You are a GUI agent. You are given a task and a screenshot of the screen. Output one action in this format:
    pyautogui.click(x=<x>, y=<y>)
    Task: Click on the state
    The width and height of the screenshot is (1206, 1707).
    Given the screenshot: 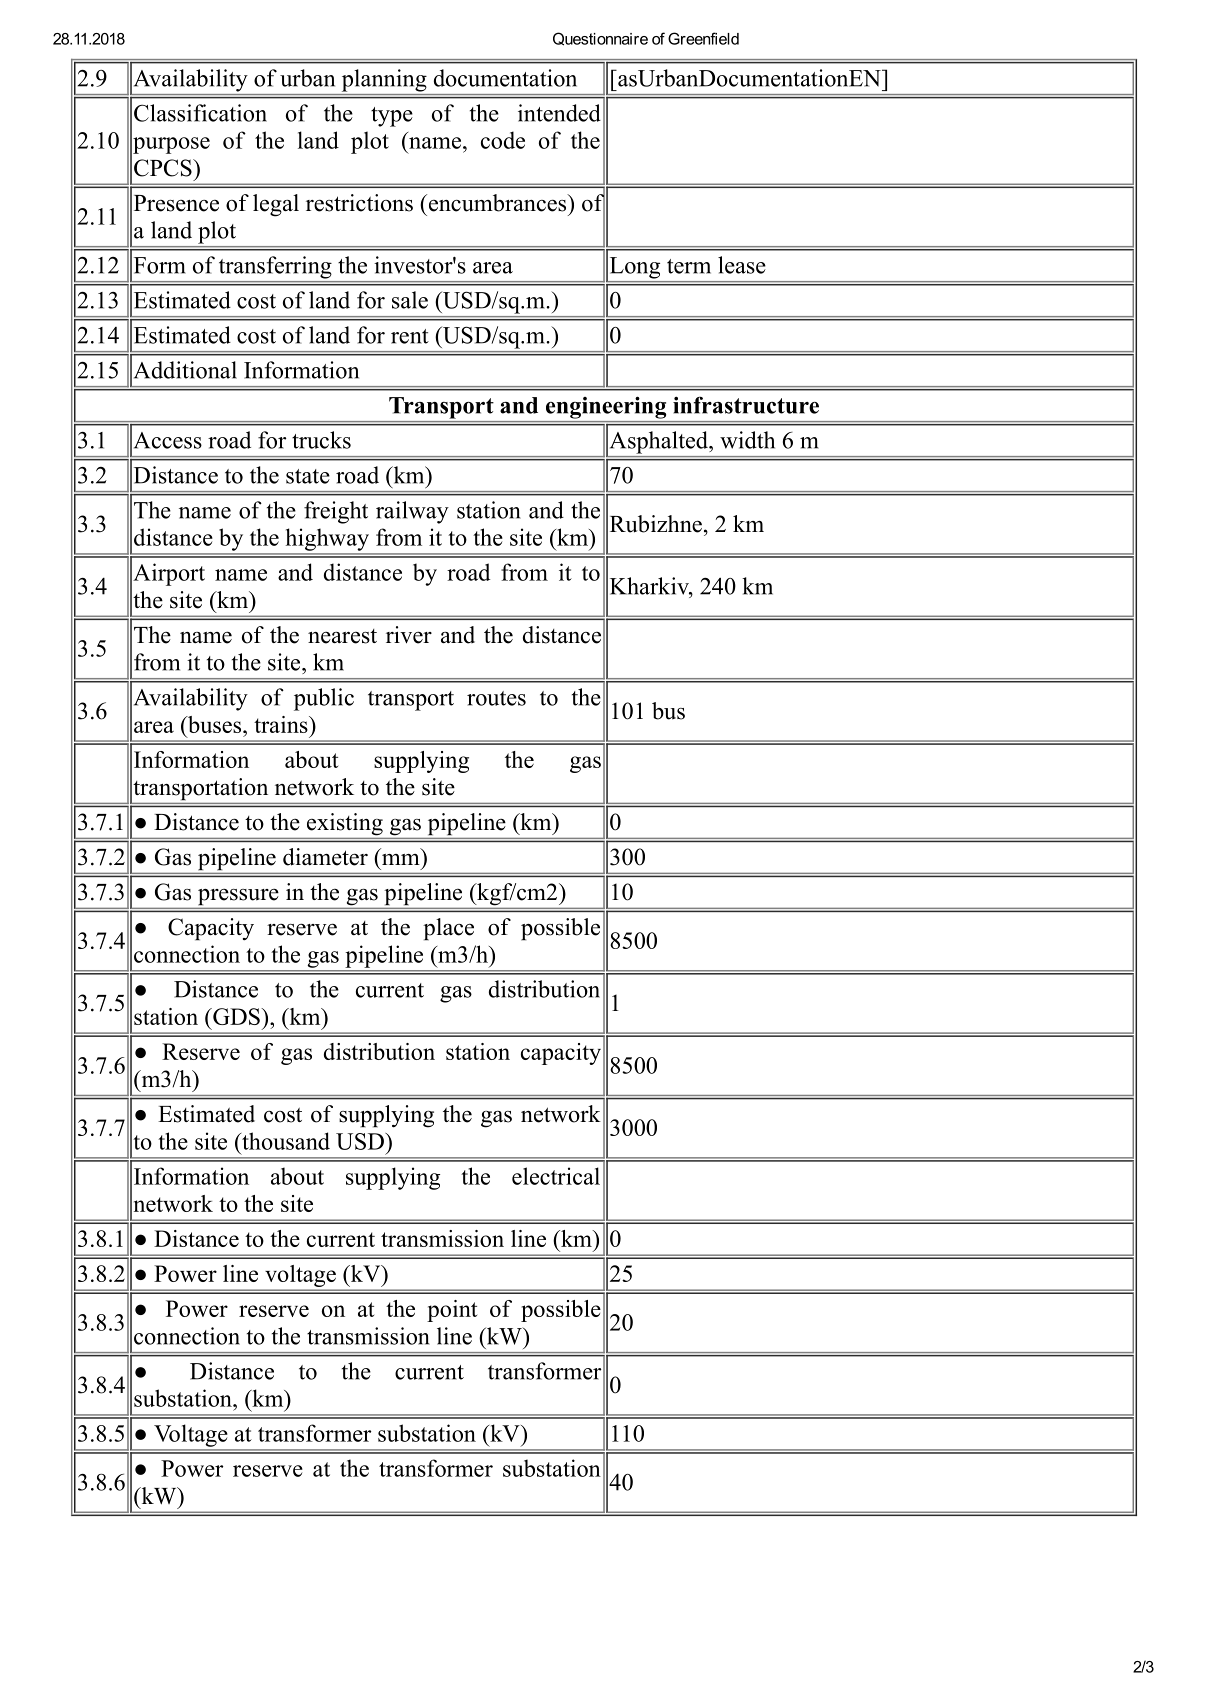 What is the action you would take?
    pyautogui.click(x=308, y=476)
